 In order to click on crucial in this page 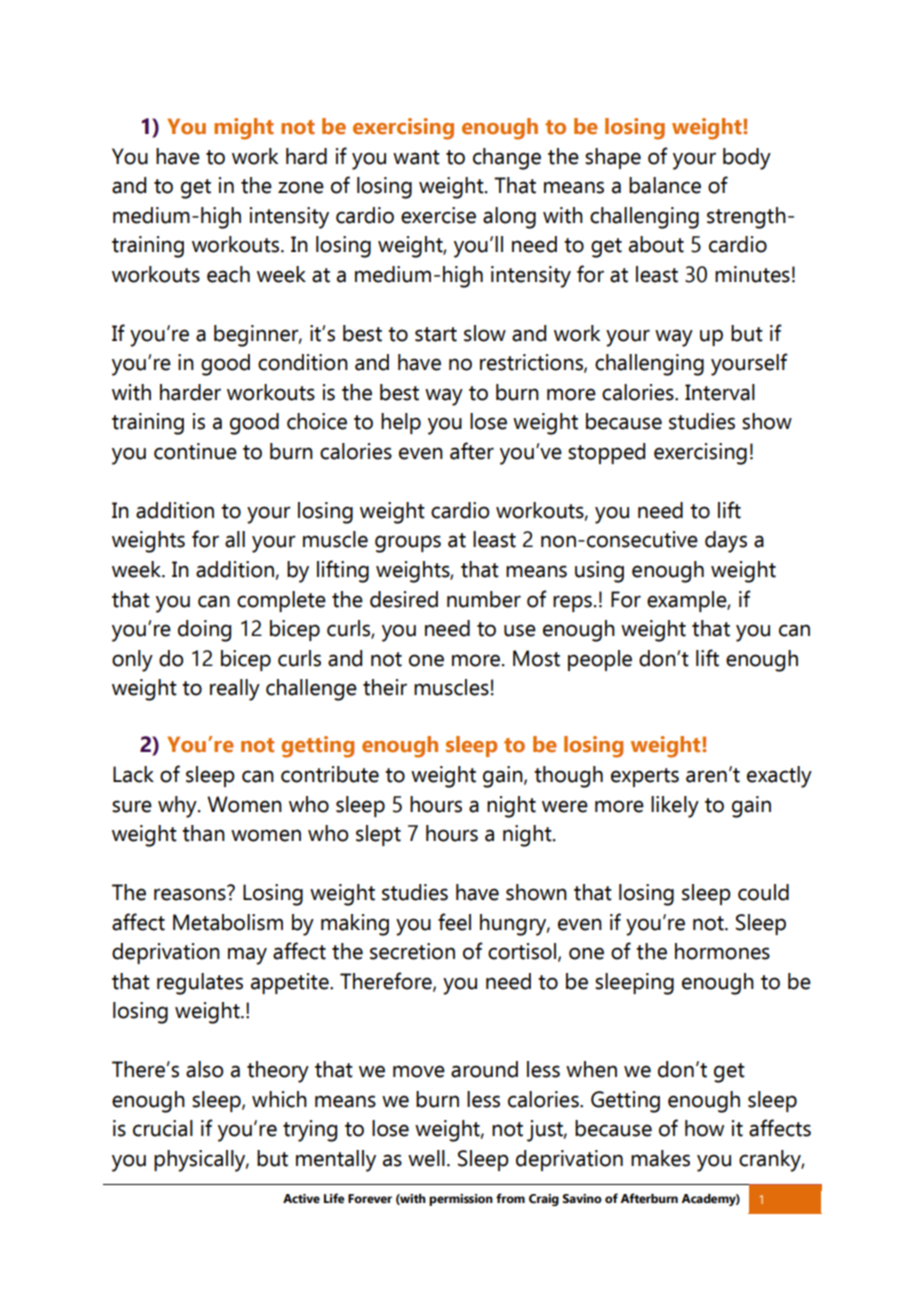, I will do `click(163, 1128)`.
